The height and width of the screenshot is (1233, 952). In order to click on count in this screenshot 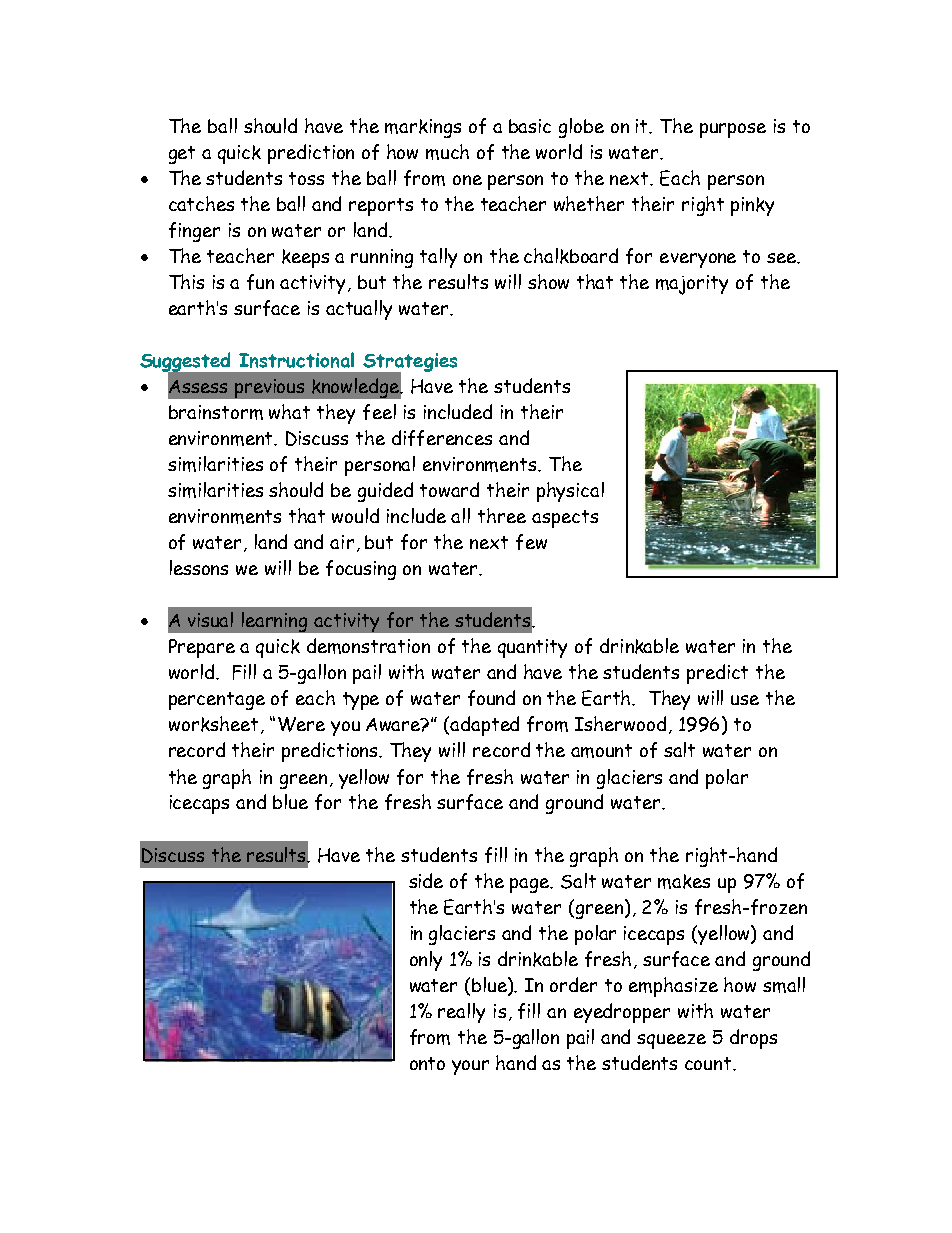, I will do `click(709, 1063)`.
